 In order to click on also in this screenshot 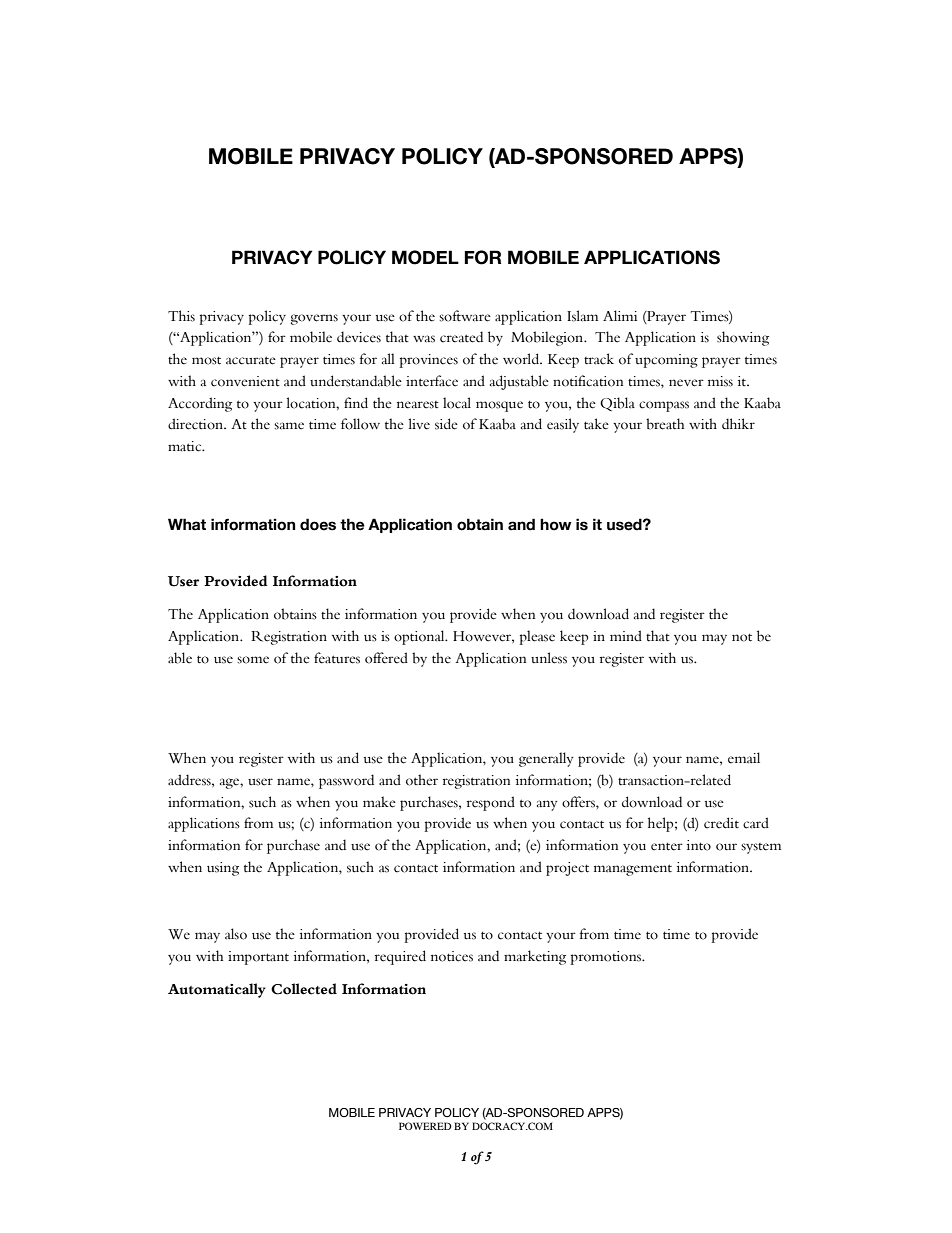, I will do `click(236, 934)`.
